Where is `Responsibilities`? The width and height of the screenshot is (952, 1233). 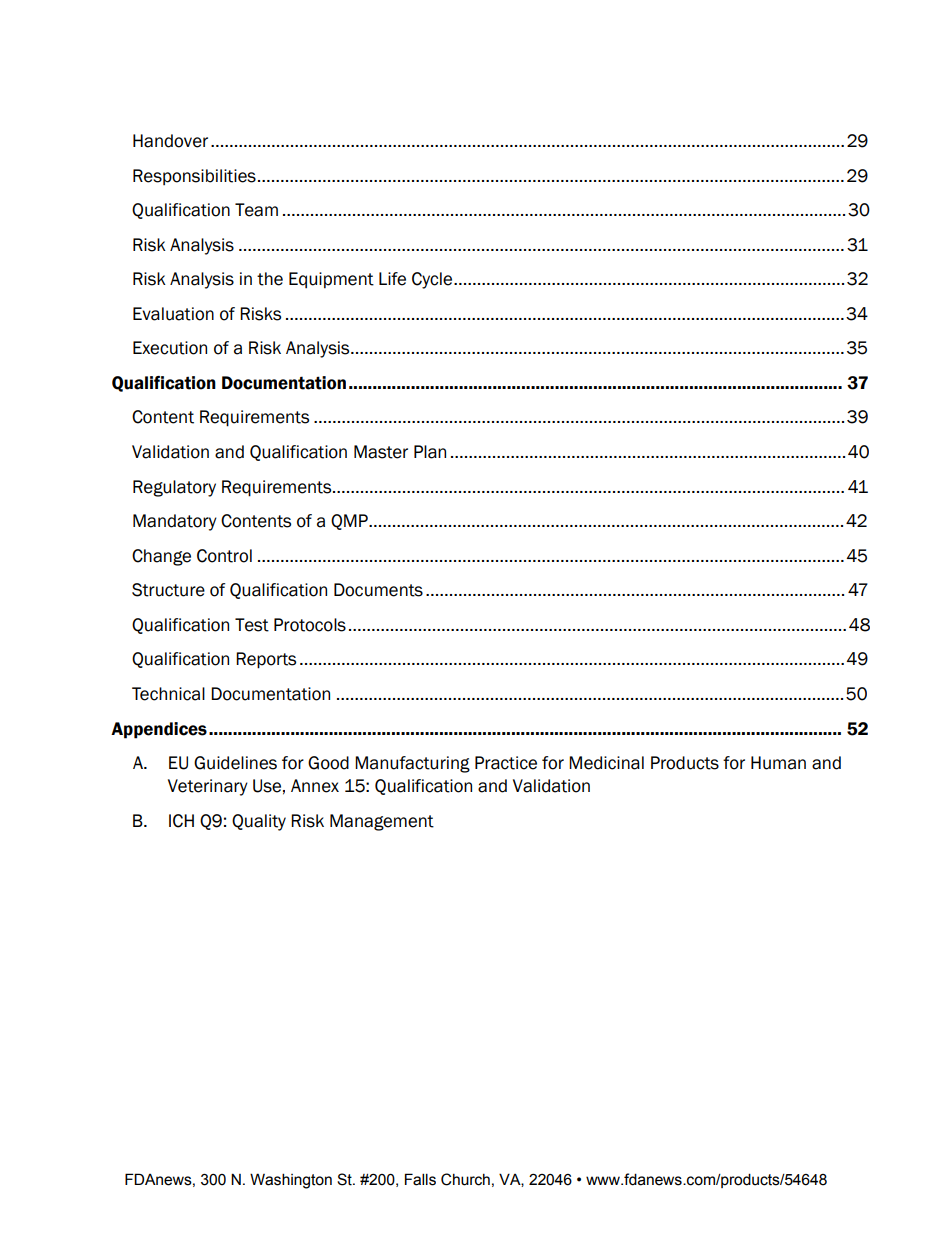
Responsibilities is located at coordinates (194, 177).
